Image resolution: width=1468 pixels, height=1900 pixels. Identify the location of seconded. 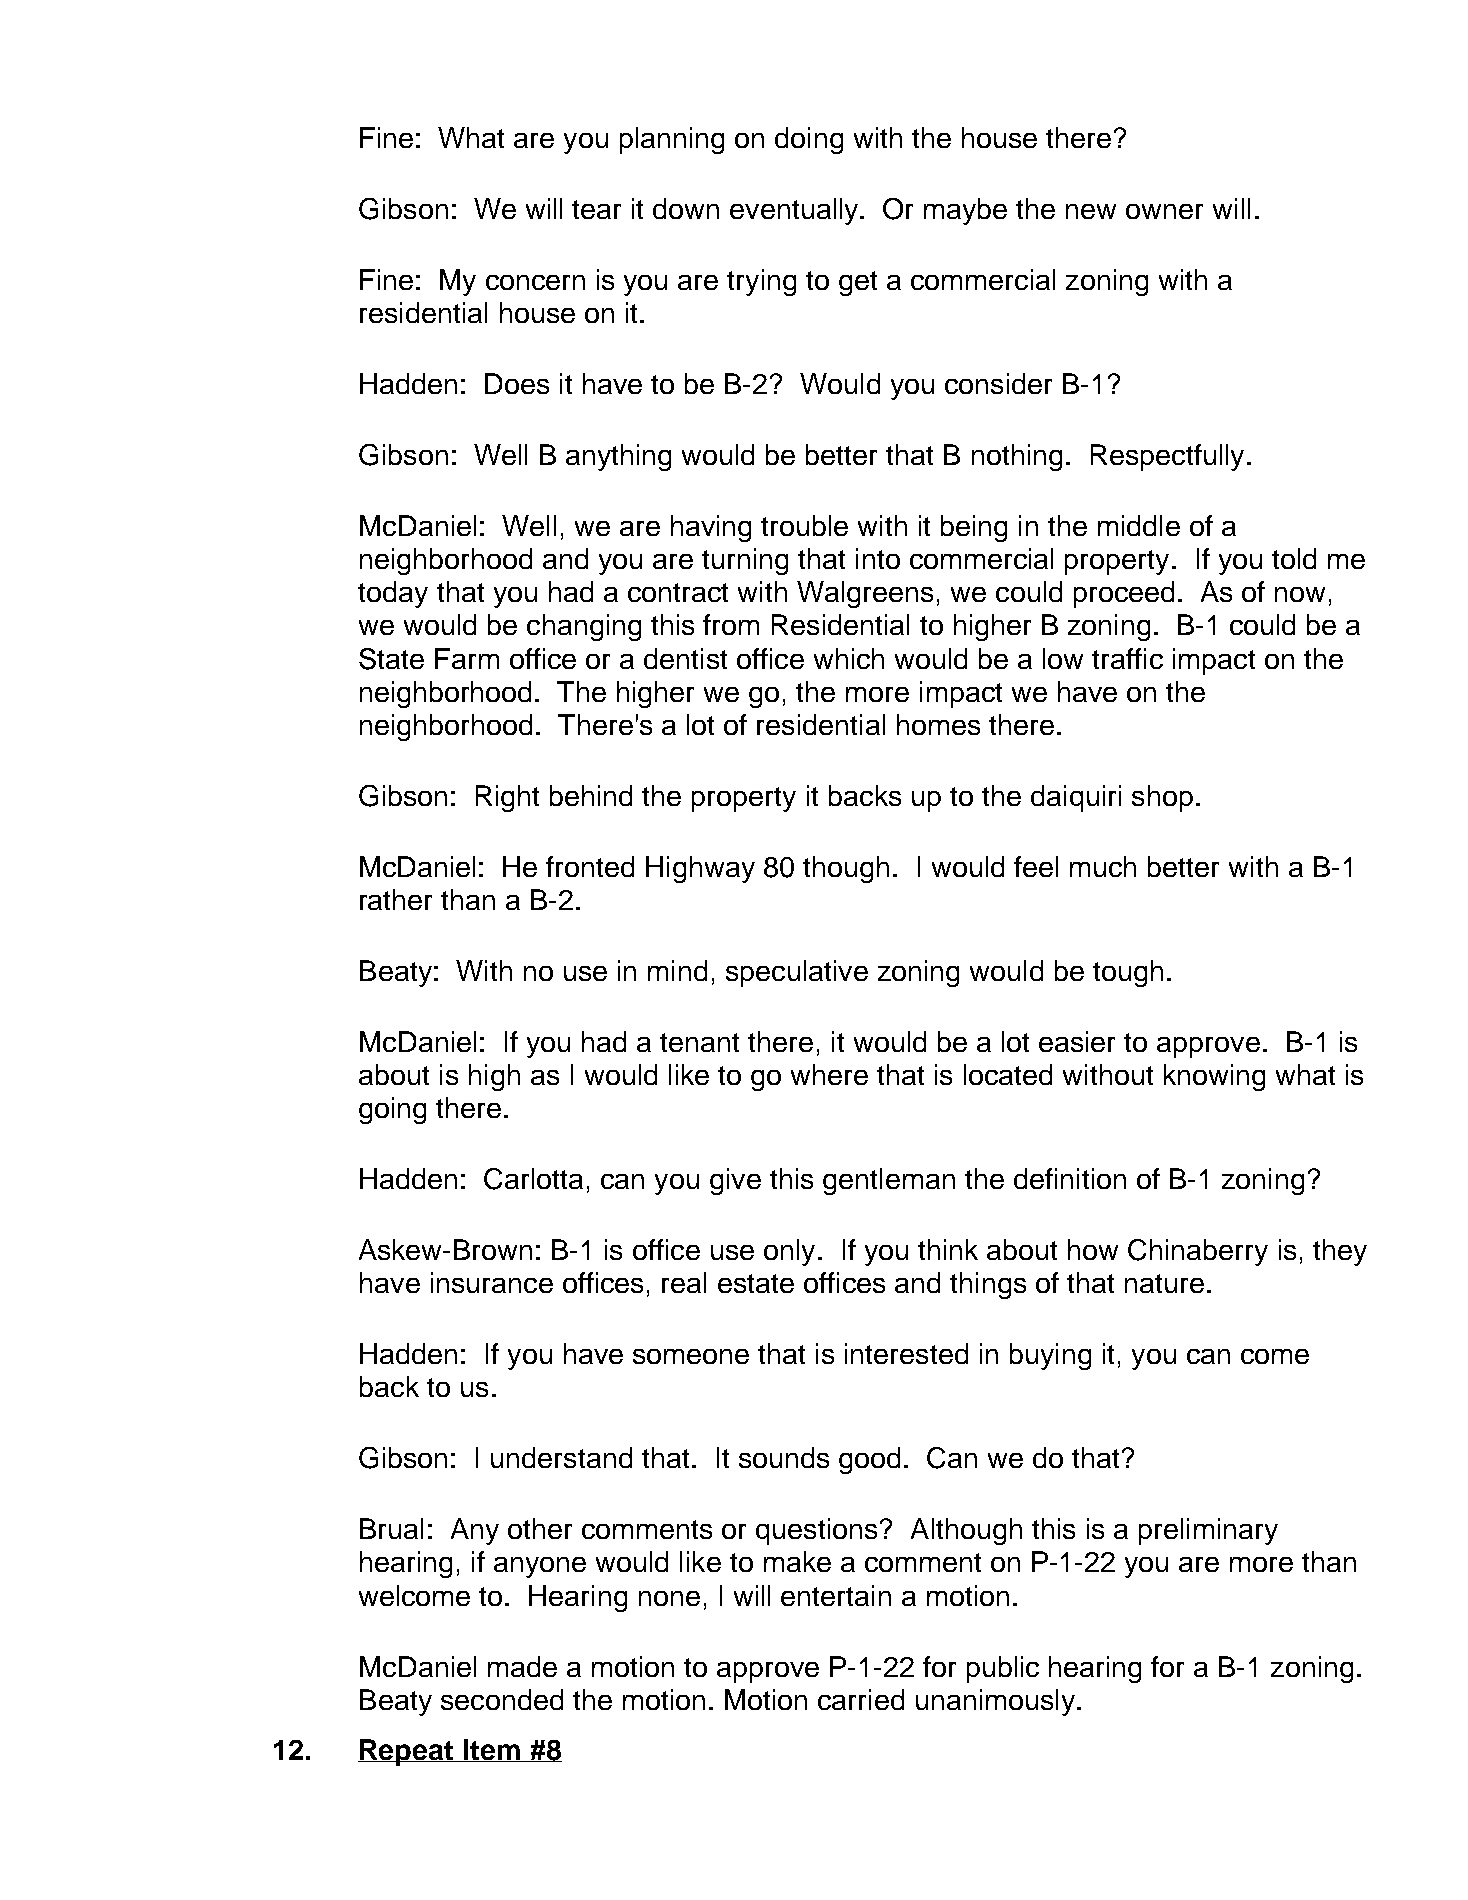
(502, 1699).
